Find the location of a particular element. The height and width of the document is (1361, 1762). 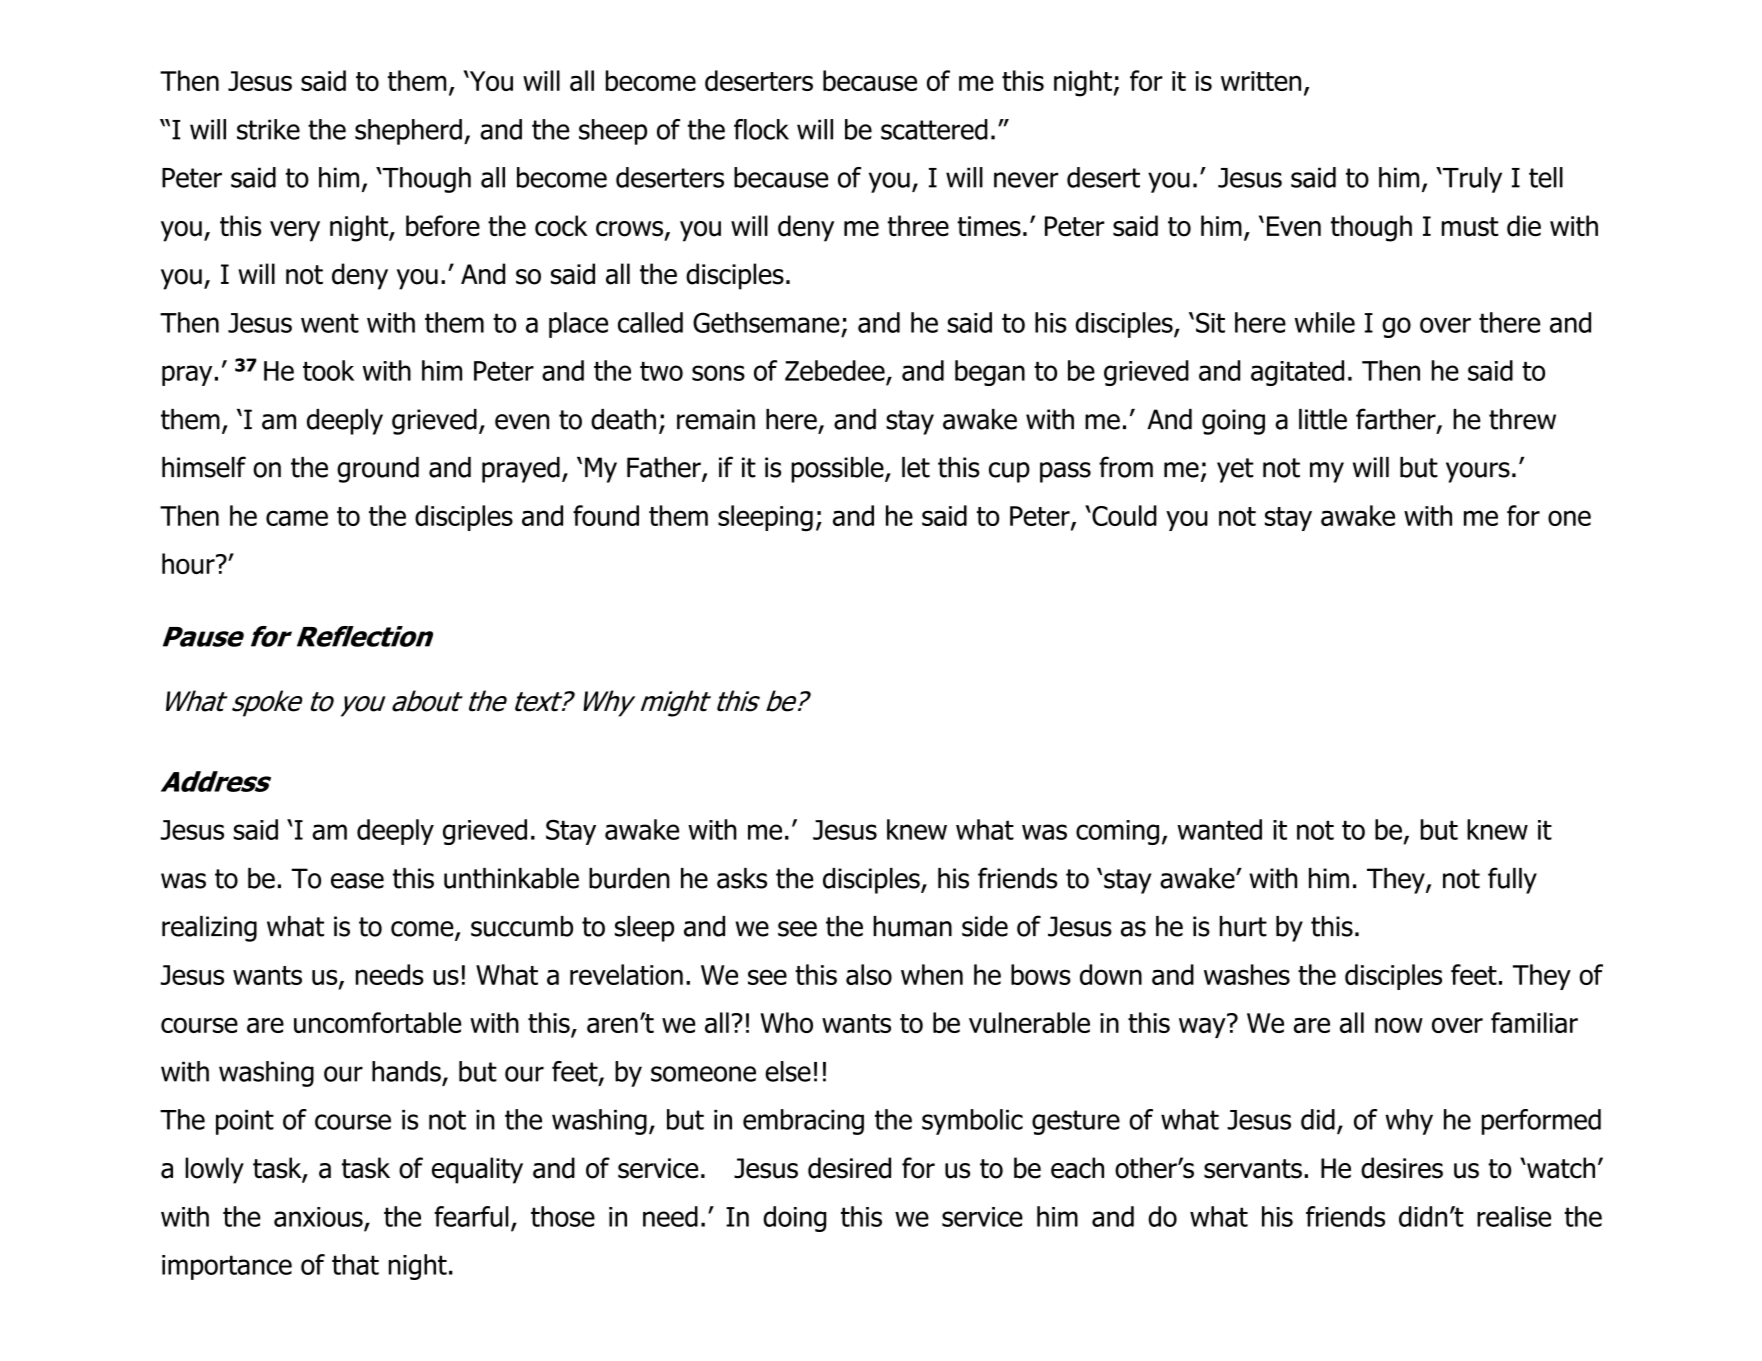

anxious is located at coordinates (318, 1217).
